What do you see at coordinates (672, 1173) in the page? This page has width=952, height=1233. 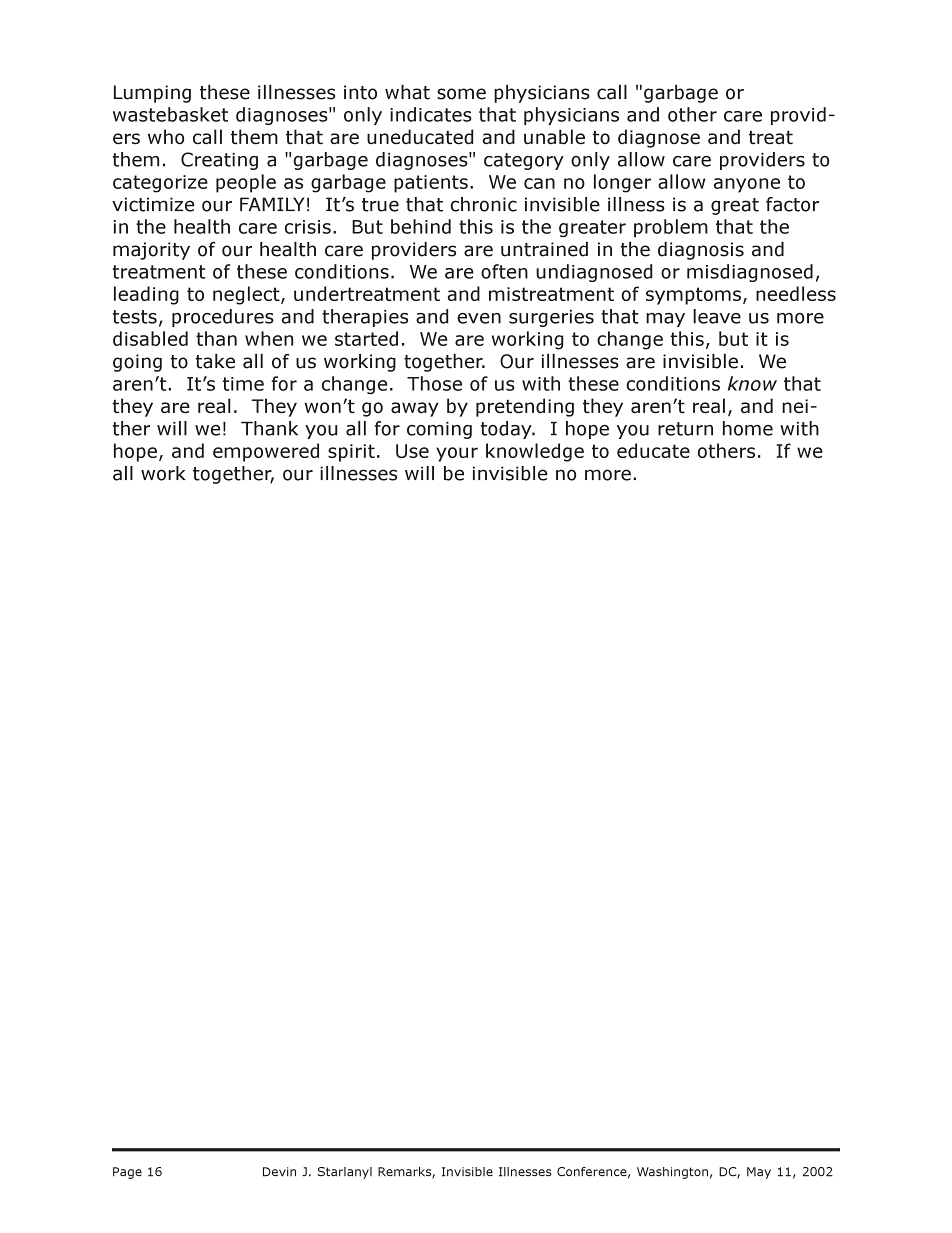 I see `Washington` at bounding box center [672, 1173].
